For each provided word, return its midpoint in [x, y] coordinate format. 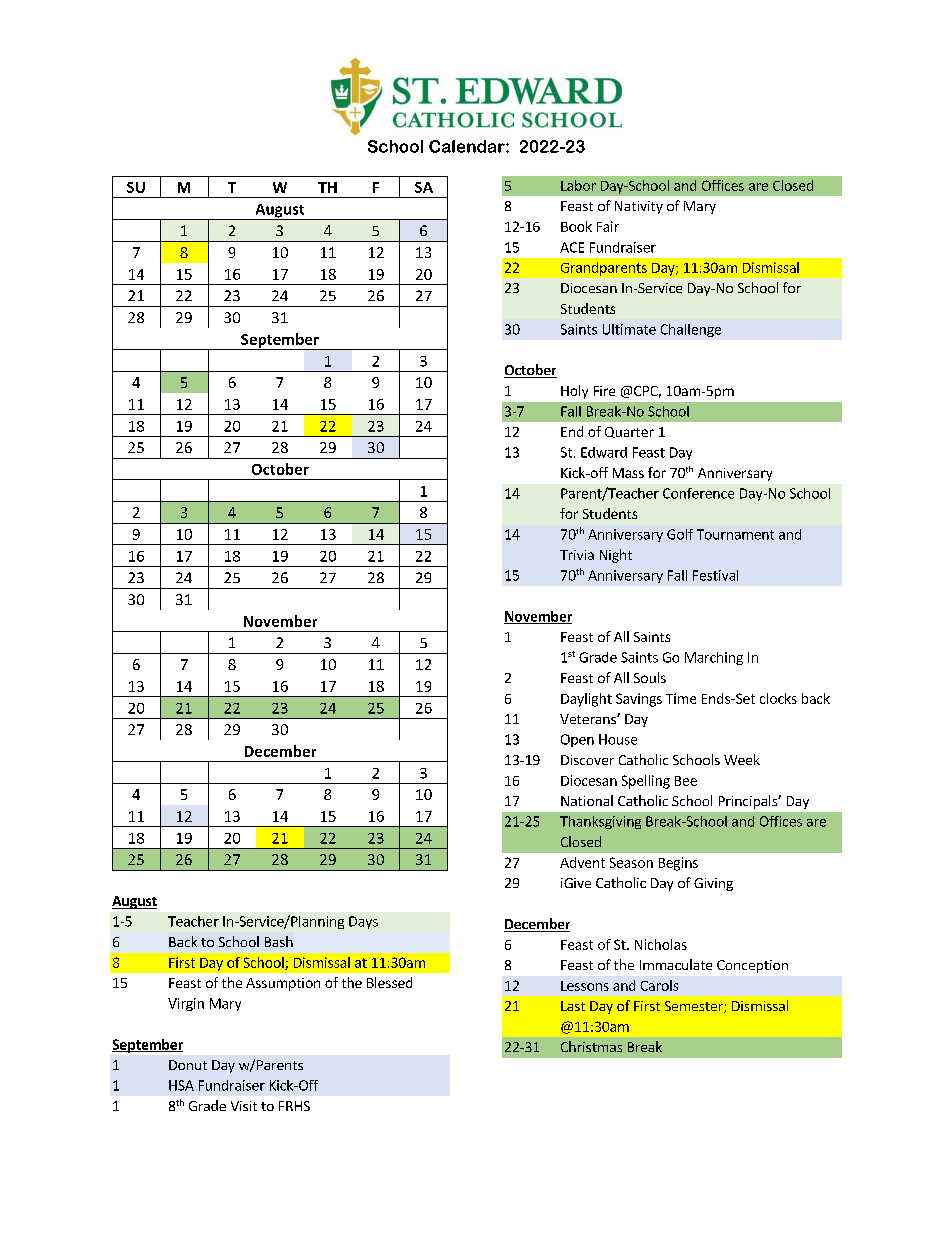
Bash [279, 941]
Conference [698, 493]
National [587, 800]
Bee [686, 781]
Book [576, 226]
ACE [572, 247]
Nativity [639, 207]
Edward [604, 452]
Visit [244, 1106]
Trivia [577, 555]
